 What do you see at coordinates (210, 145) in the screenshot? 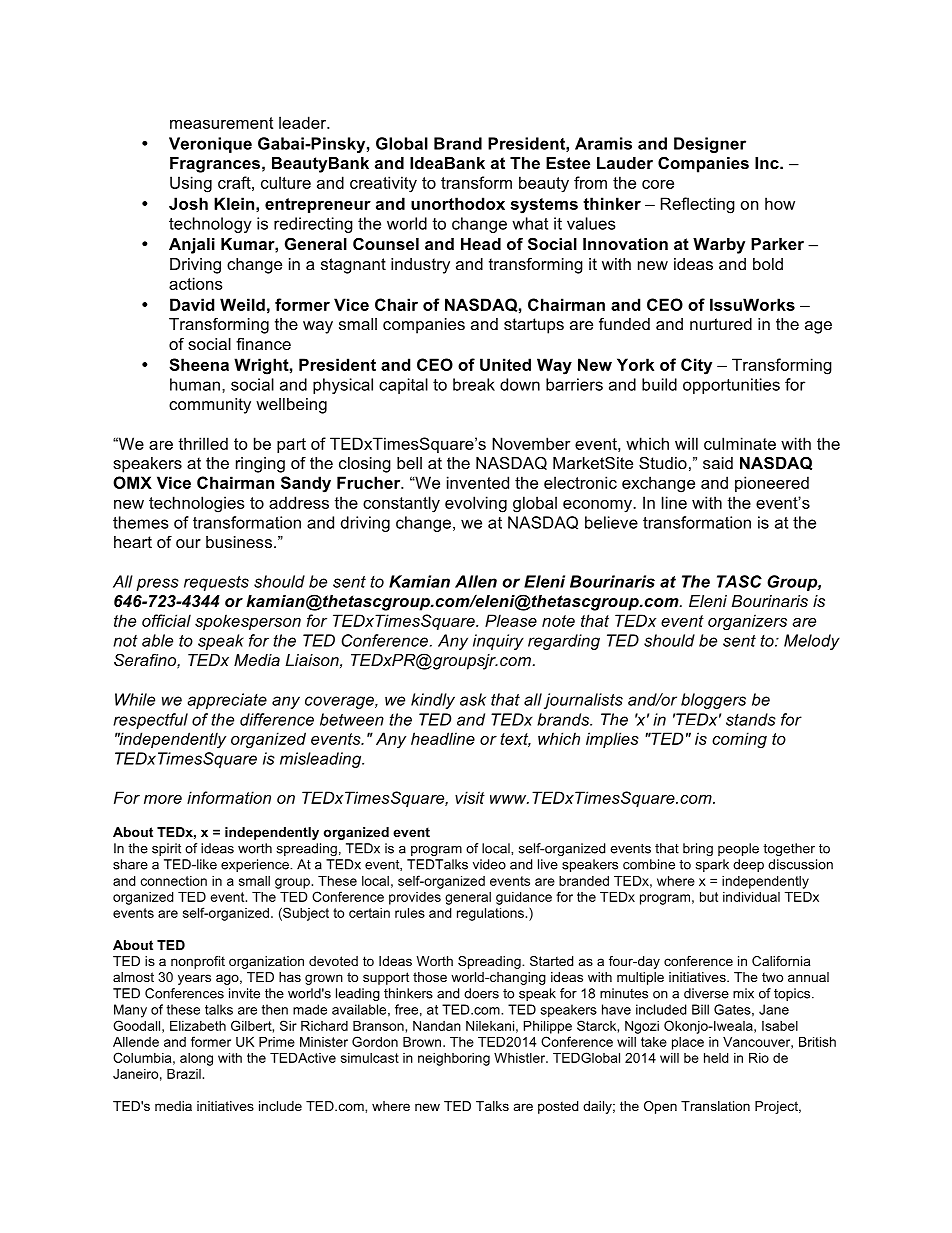
I see `Veronique` at bounding box center [210, 145].
